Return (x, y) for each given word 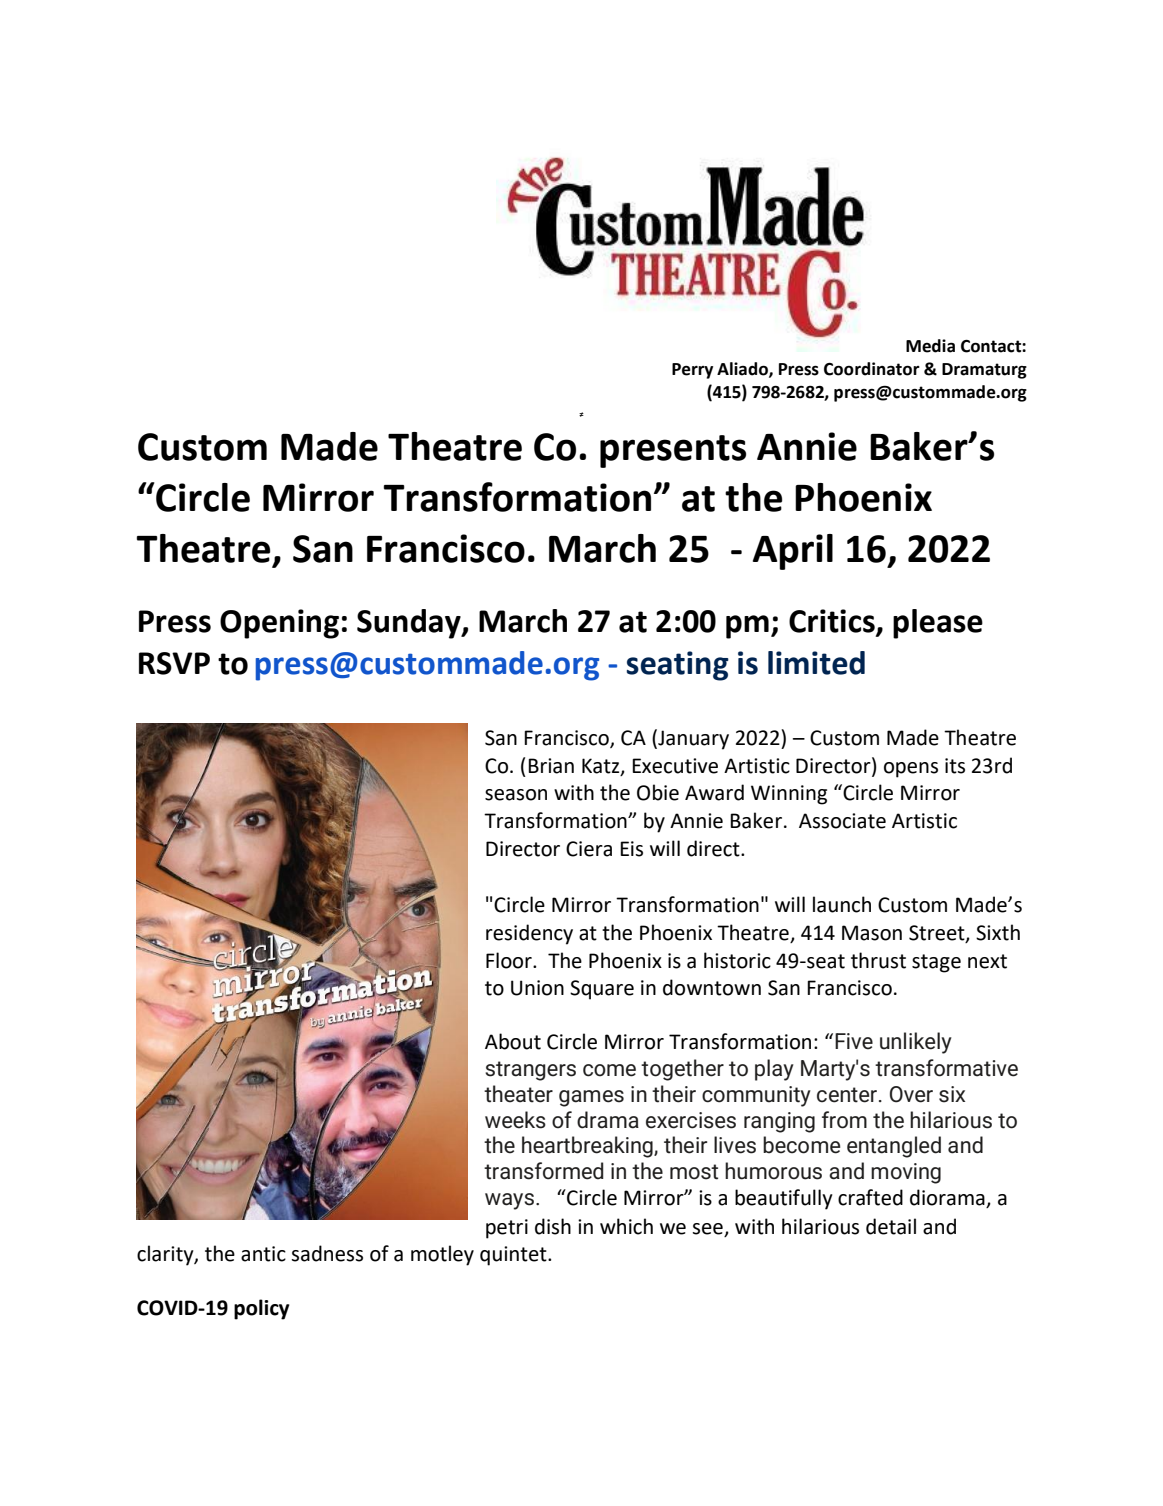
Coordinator (872, 369)
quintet (514, 1256)
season (516, 795)
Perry (692, 371)
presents (673, 451)
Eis (631, 849)
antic (263, 1254)
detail (891, 1226)
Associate (842, 821)
